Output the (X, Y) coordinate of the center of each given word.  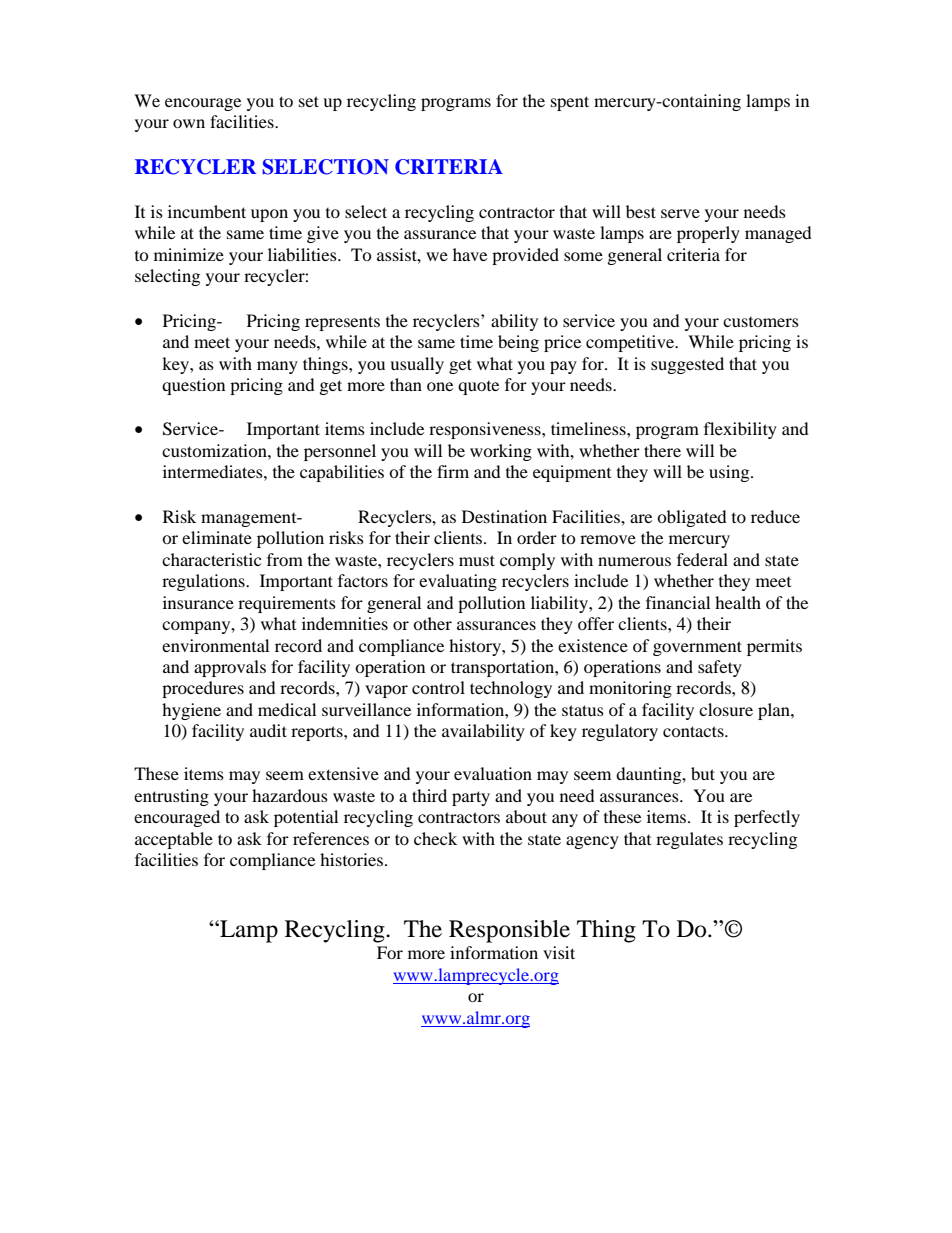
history (476, 647)
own (189, 123)
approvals (230, 668)
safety (720, 668)
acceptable (174, 840)
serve (680, 213)
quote (478, 388)
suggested (687, 365)
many (277, 367)
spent (570, 103)
